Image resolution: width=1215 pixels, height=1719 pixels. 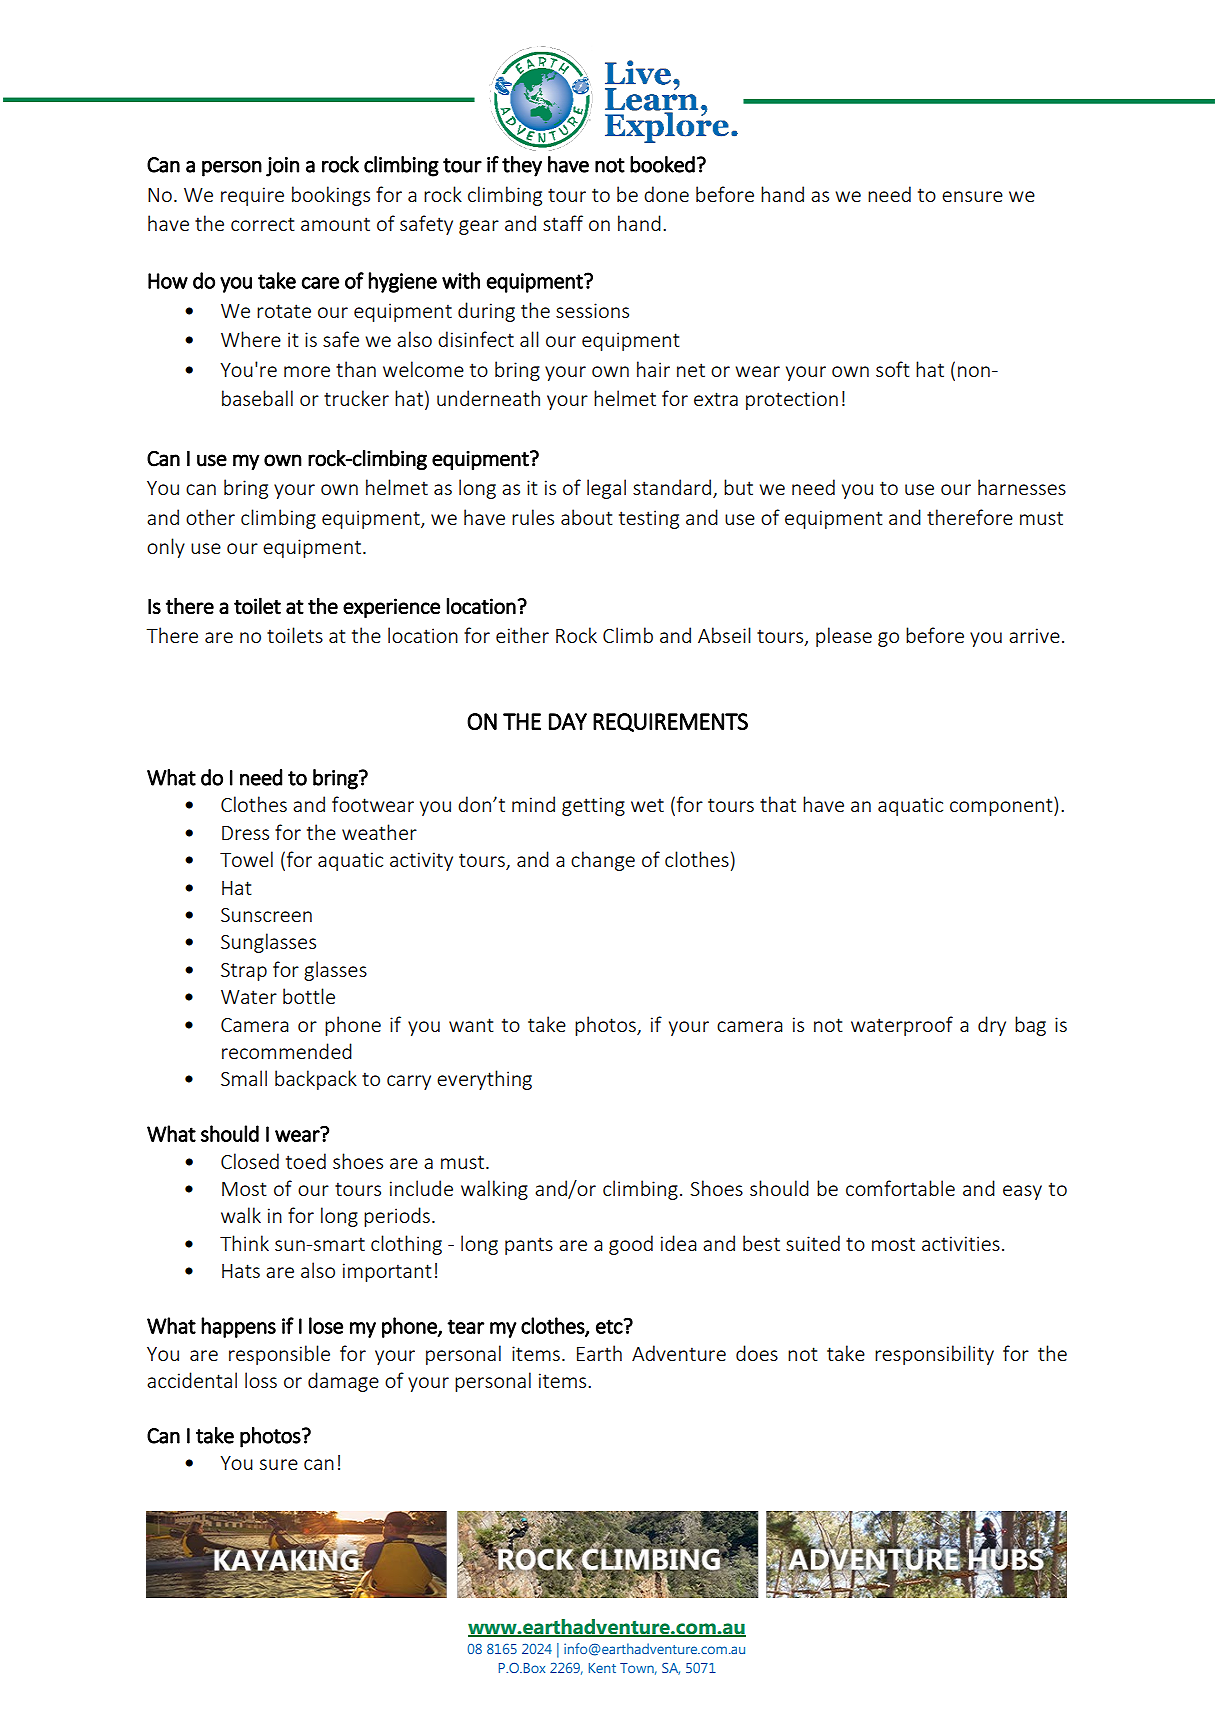 I want to click on Kent, so click(x=602, y=1668).
